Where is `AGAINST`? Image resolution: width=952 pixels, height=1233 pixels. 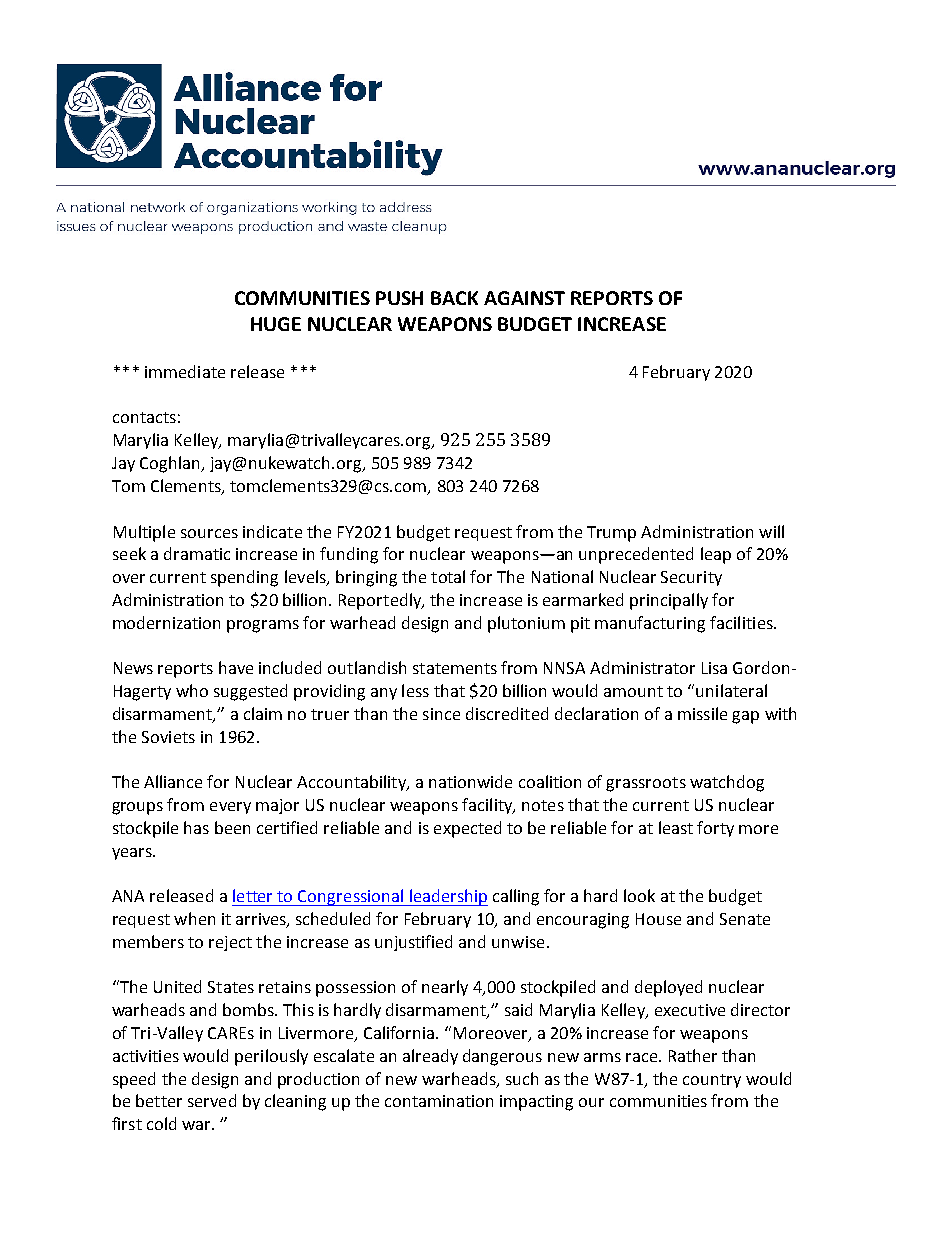 AGAINST is located at coordinates (524, 298).
